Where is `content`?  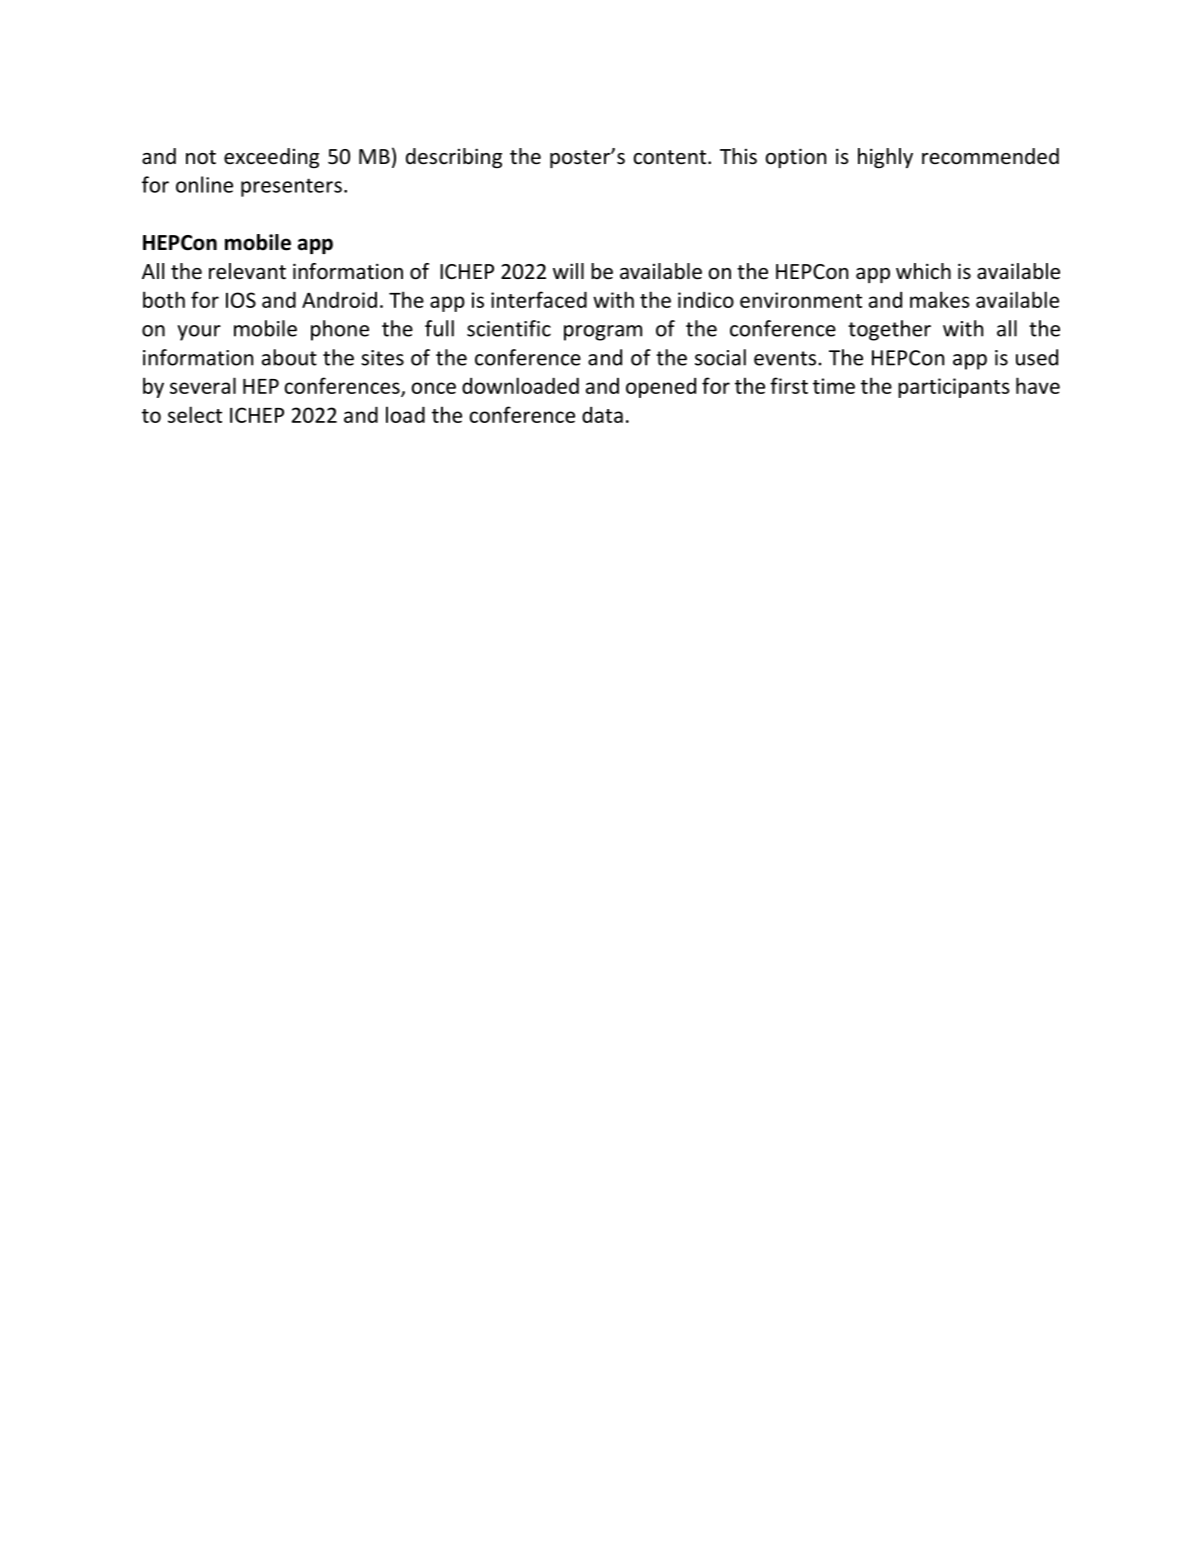 content is located at coordinates (671, 157).
